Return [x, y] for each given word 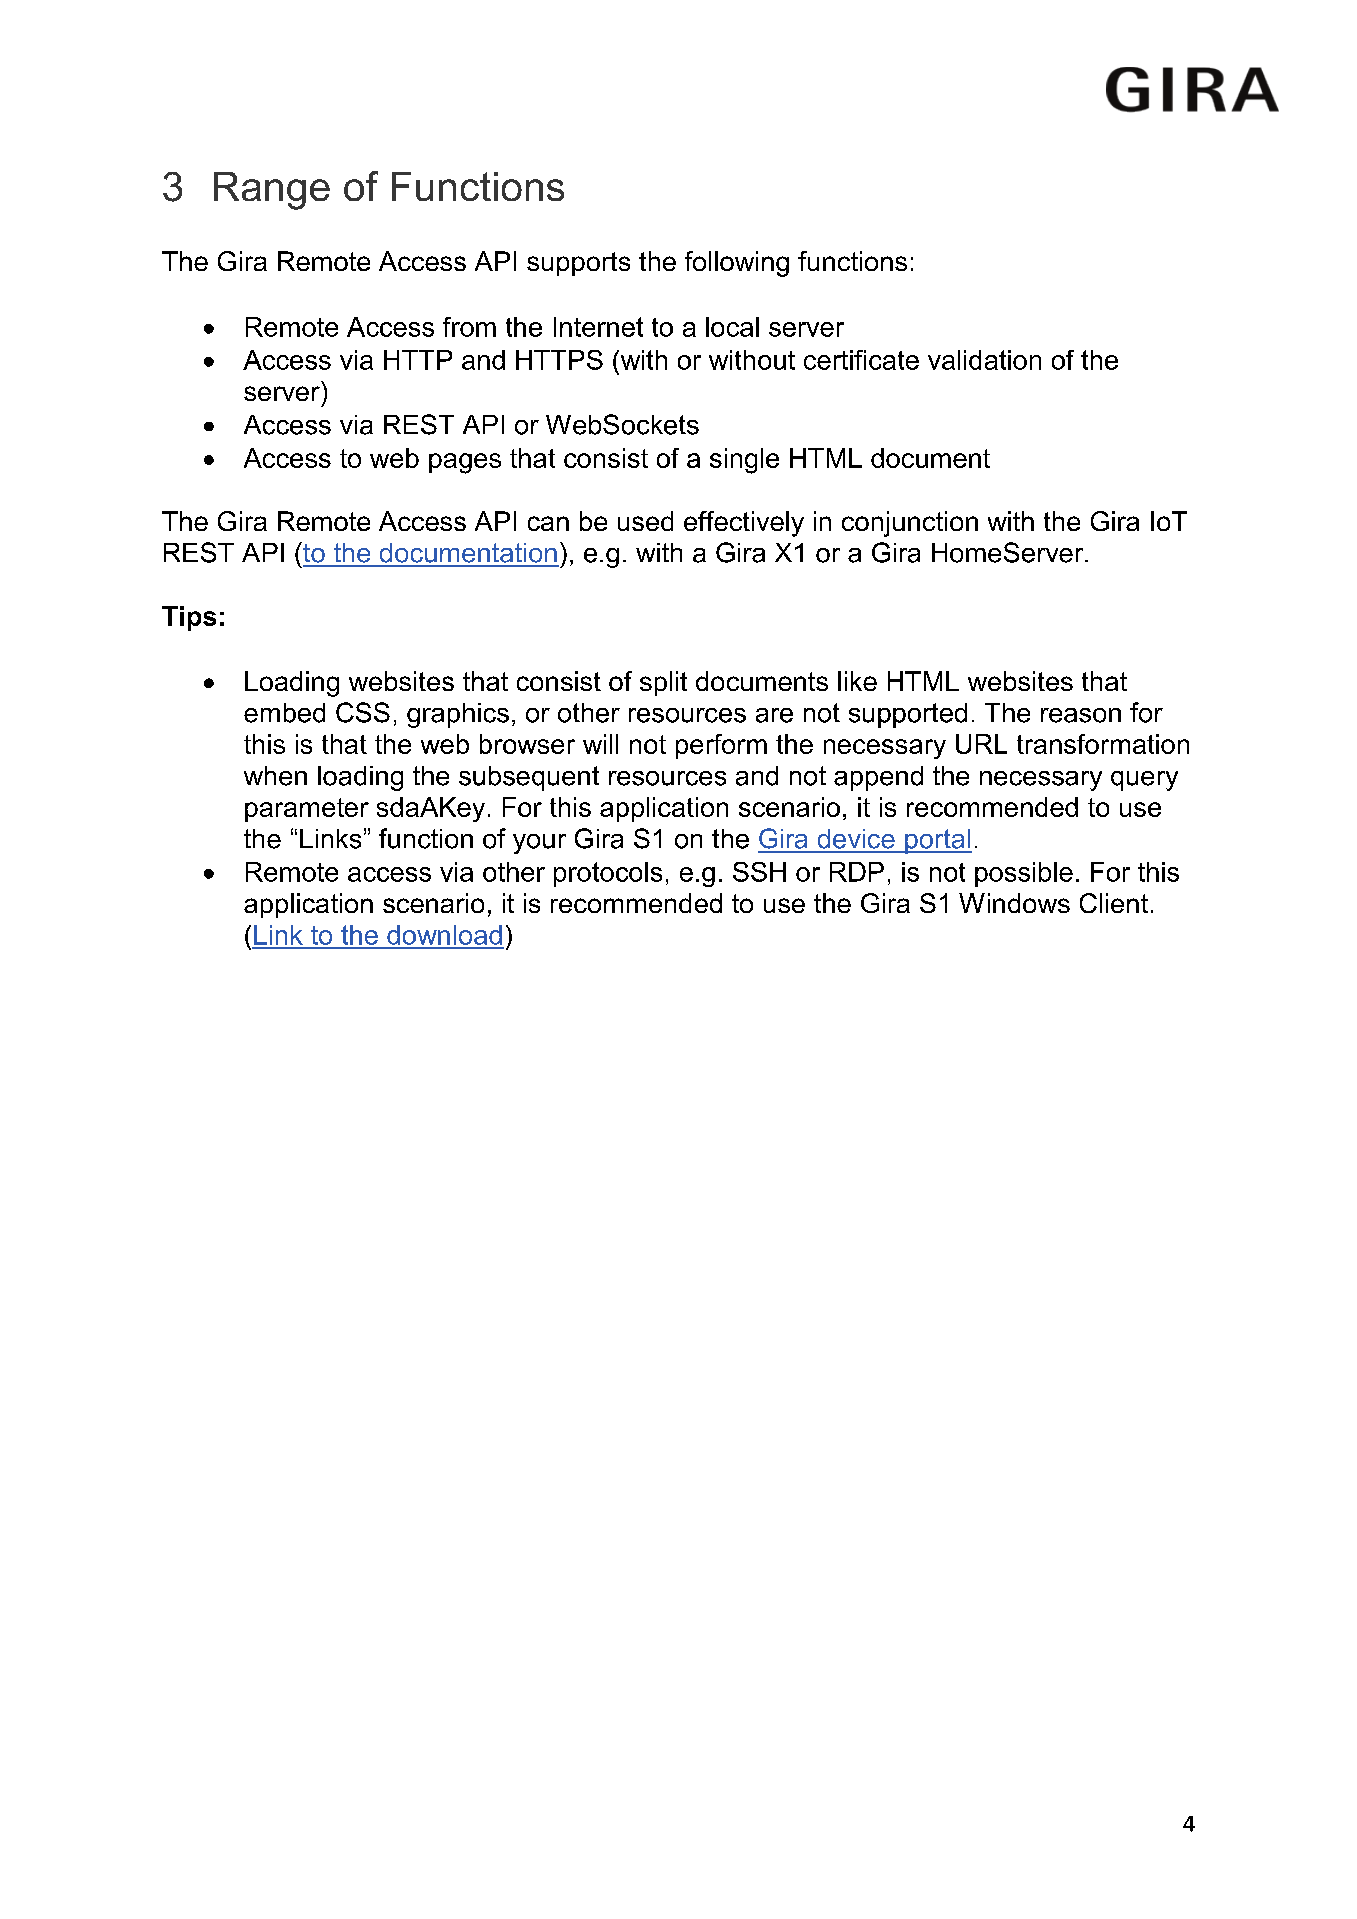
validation [984, 360]
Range [272, 191]
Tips [189, 618]
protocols [608, 874]
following [737, 264]
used [645, 521]
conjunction [910, 524]
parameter [307, 810]
